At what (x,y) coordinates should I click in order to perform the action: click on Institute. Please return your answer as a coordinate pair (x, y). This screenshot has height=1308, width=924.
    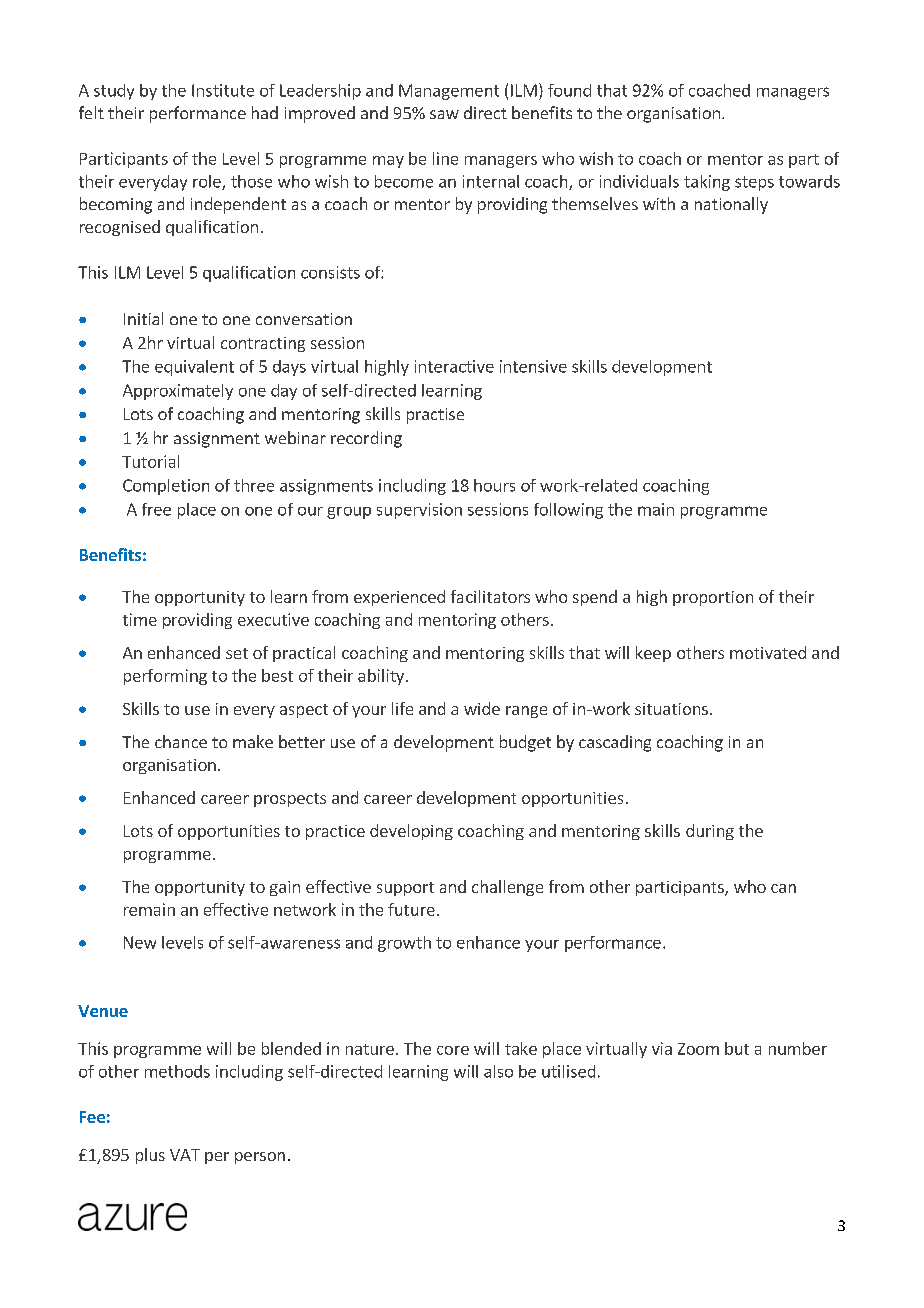
    Looking at the image, I should click on (223, 90).
